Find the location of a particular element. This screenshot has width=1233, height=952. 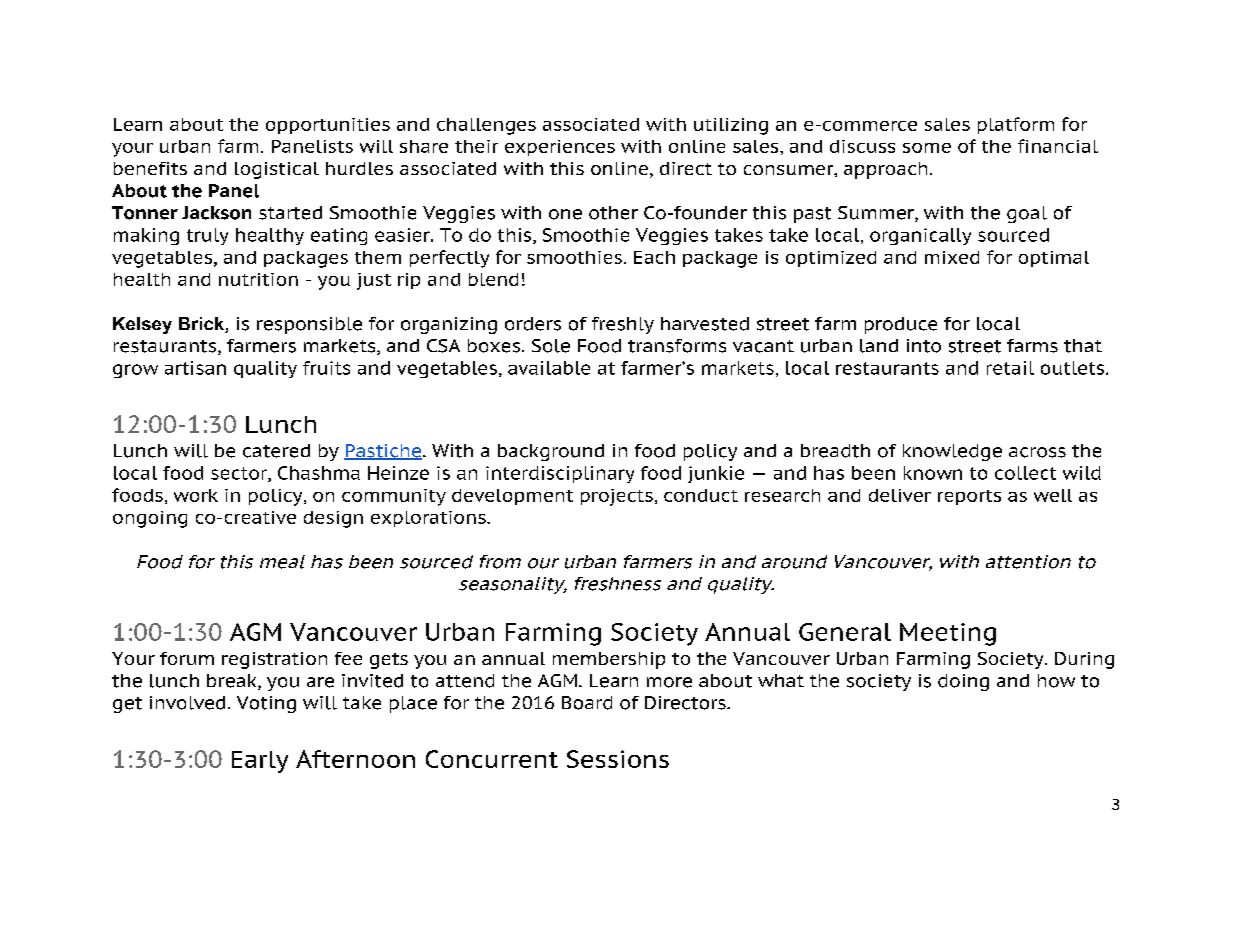

design is located at coordinates (333, 519).
